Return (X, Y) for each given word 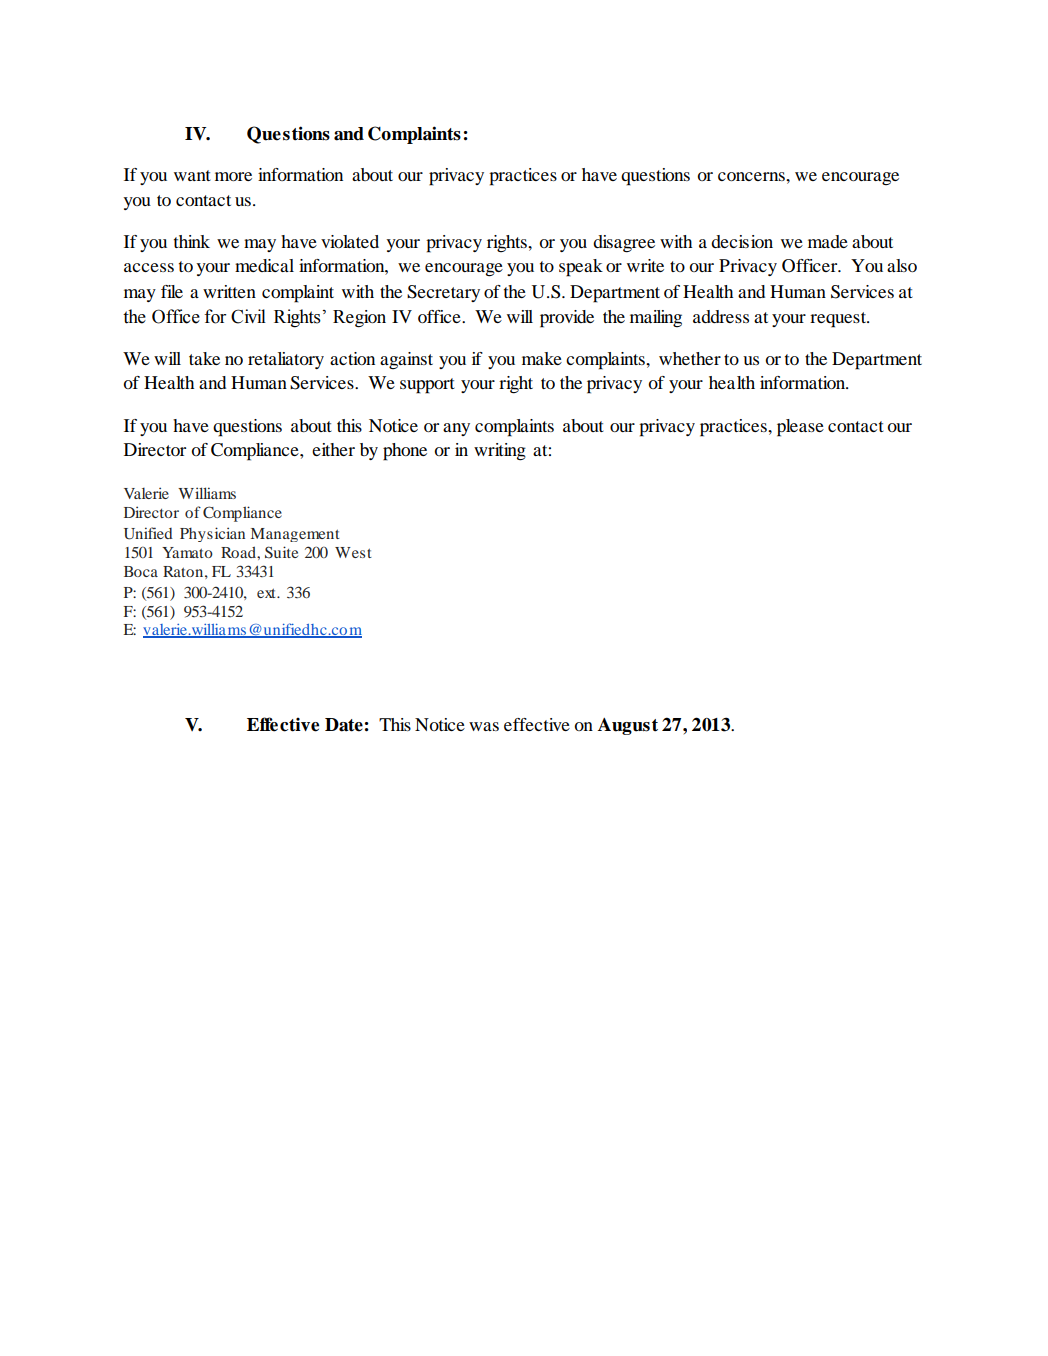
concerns (752, 176)
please (800, 428)
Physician (212, 534)
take (204, 358)
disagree (624, 244)
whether (690, 358)
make (542, 358)
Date (344, 725)
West (353, 552)
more (233, 176)
